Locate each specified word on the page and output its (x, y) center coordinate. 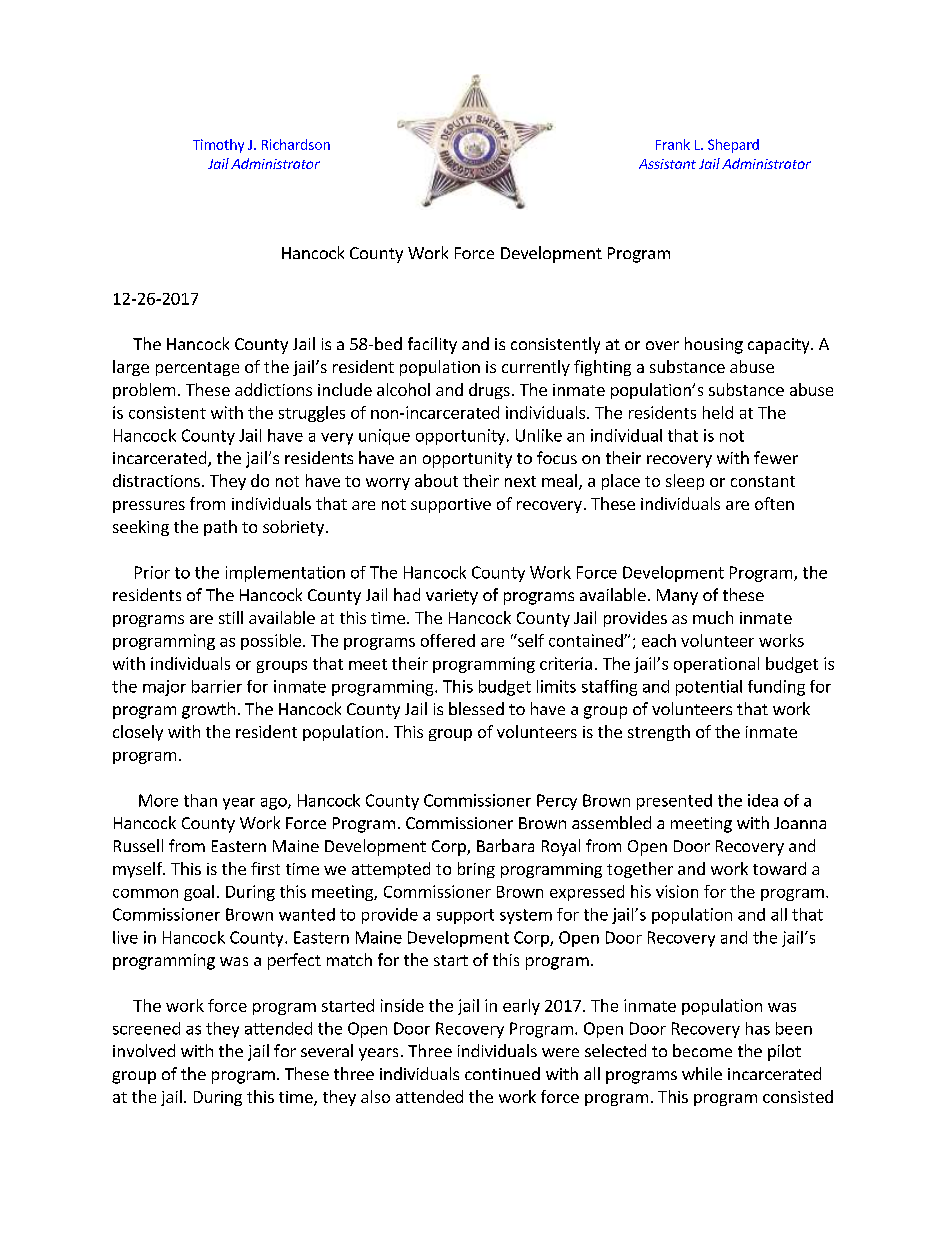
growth (208, 710)
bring (476, 870)
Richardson (296, 144)
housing (714, 345)
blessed (476, 708)
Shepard (733, 146)
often (774, 503)
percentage (197, 369)
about (436, 480)
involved (144, 1050)
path (220, 528)
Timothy (218, 146)
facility (432, 345)
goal (199, 893)
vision (677, 891)
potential (709, 688)
